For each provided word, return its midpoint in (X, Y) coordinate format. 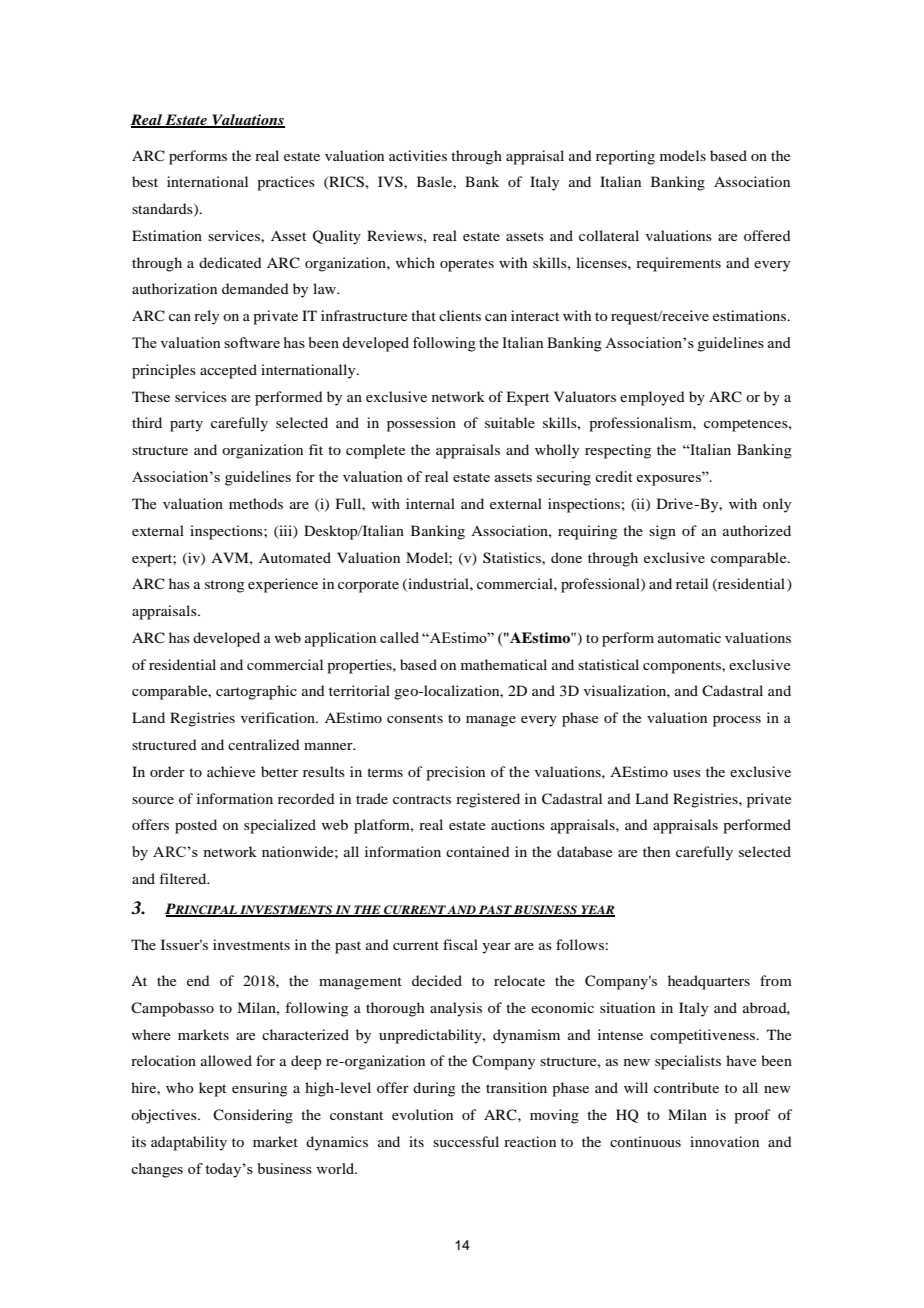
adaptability (189, 1143)
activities (418, 155)
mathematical (504, 664)
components (683, 667)
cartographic (256, 692)
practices (286, 183)
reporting (625, 157)
